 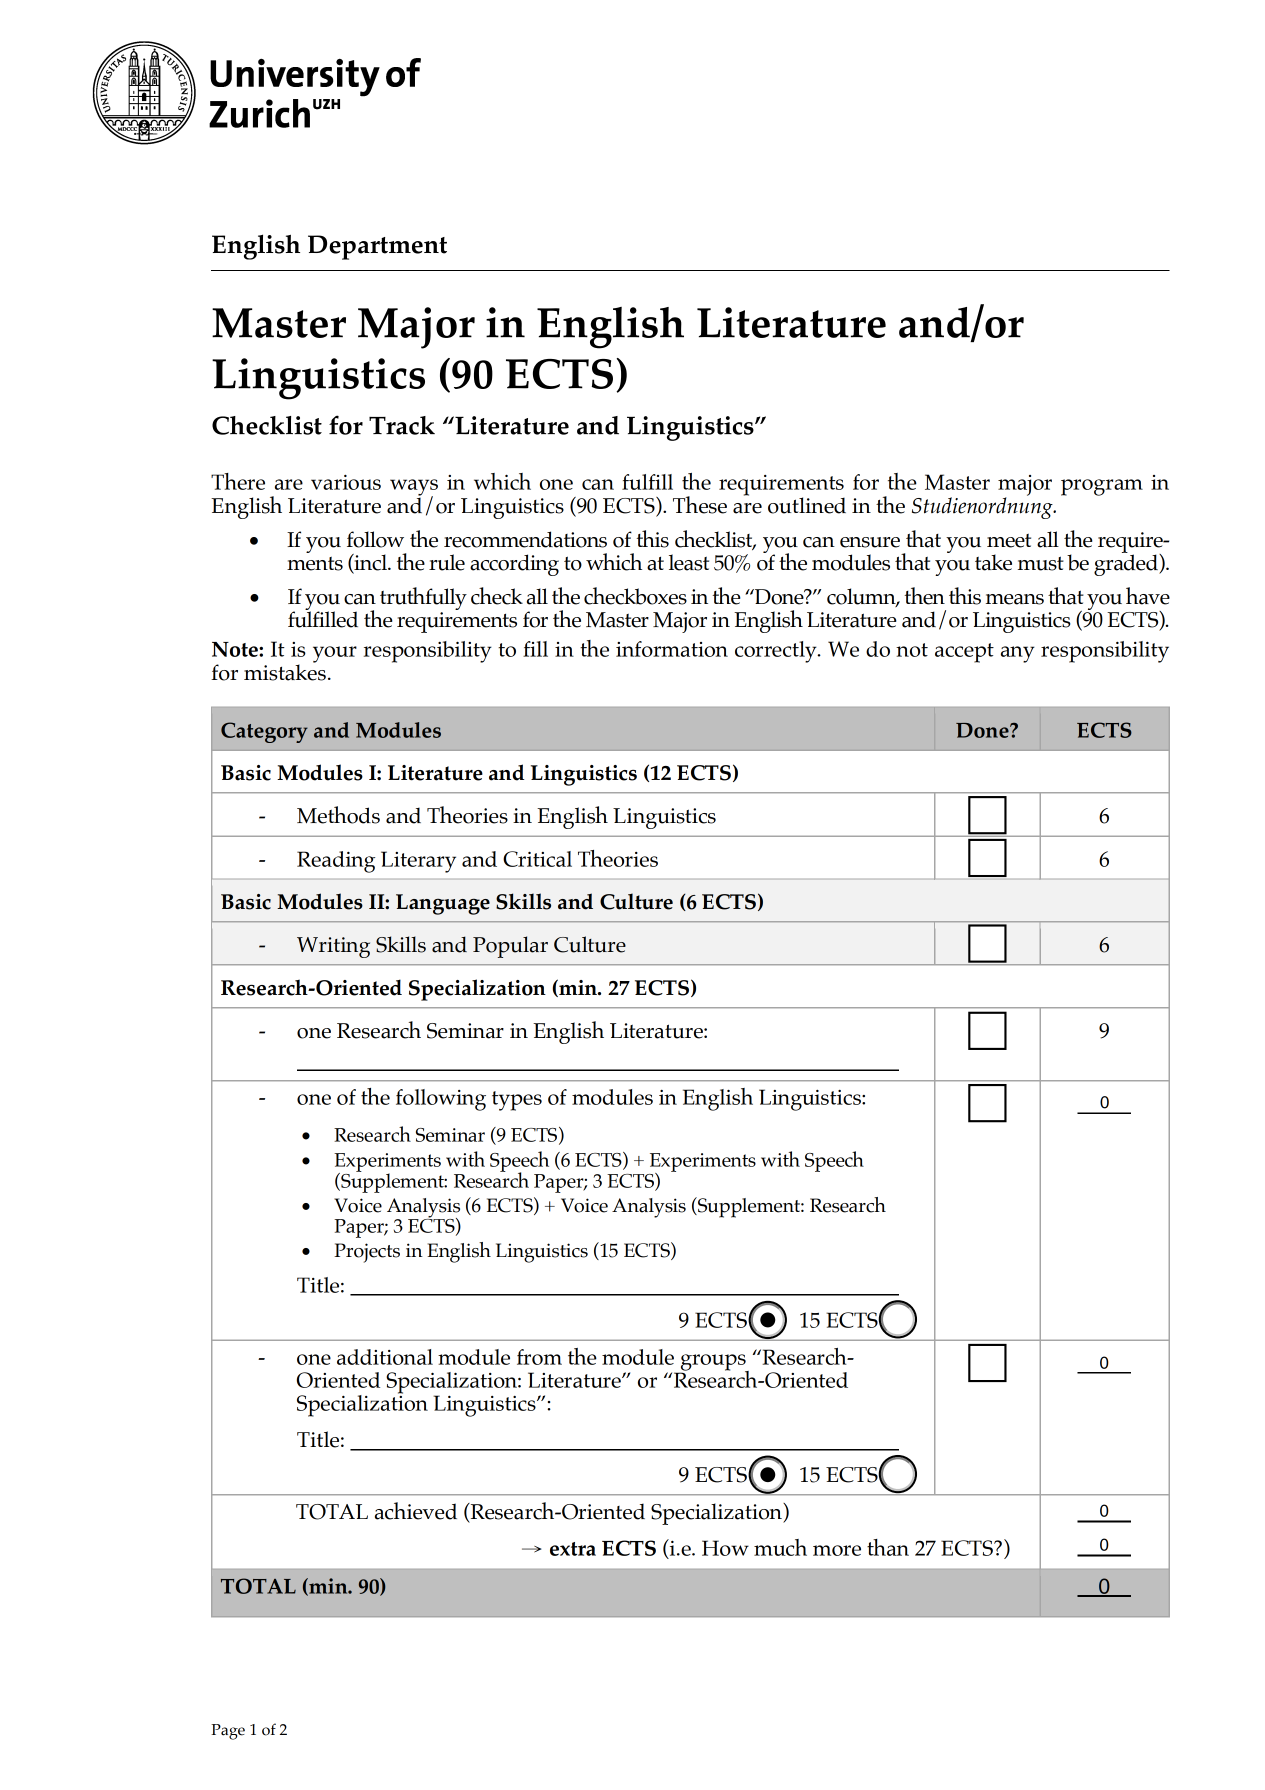 I want to click on How, so click(x=725, y=1548).
